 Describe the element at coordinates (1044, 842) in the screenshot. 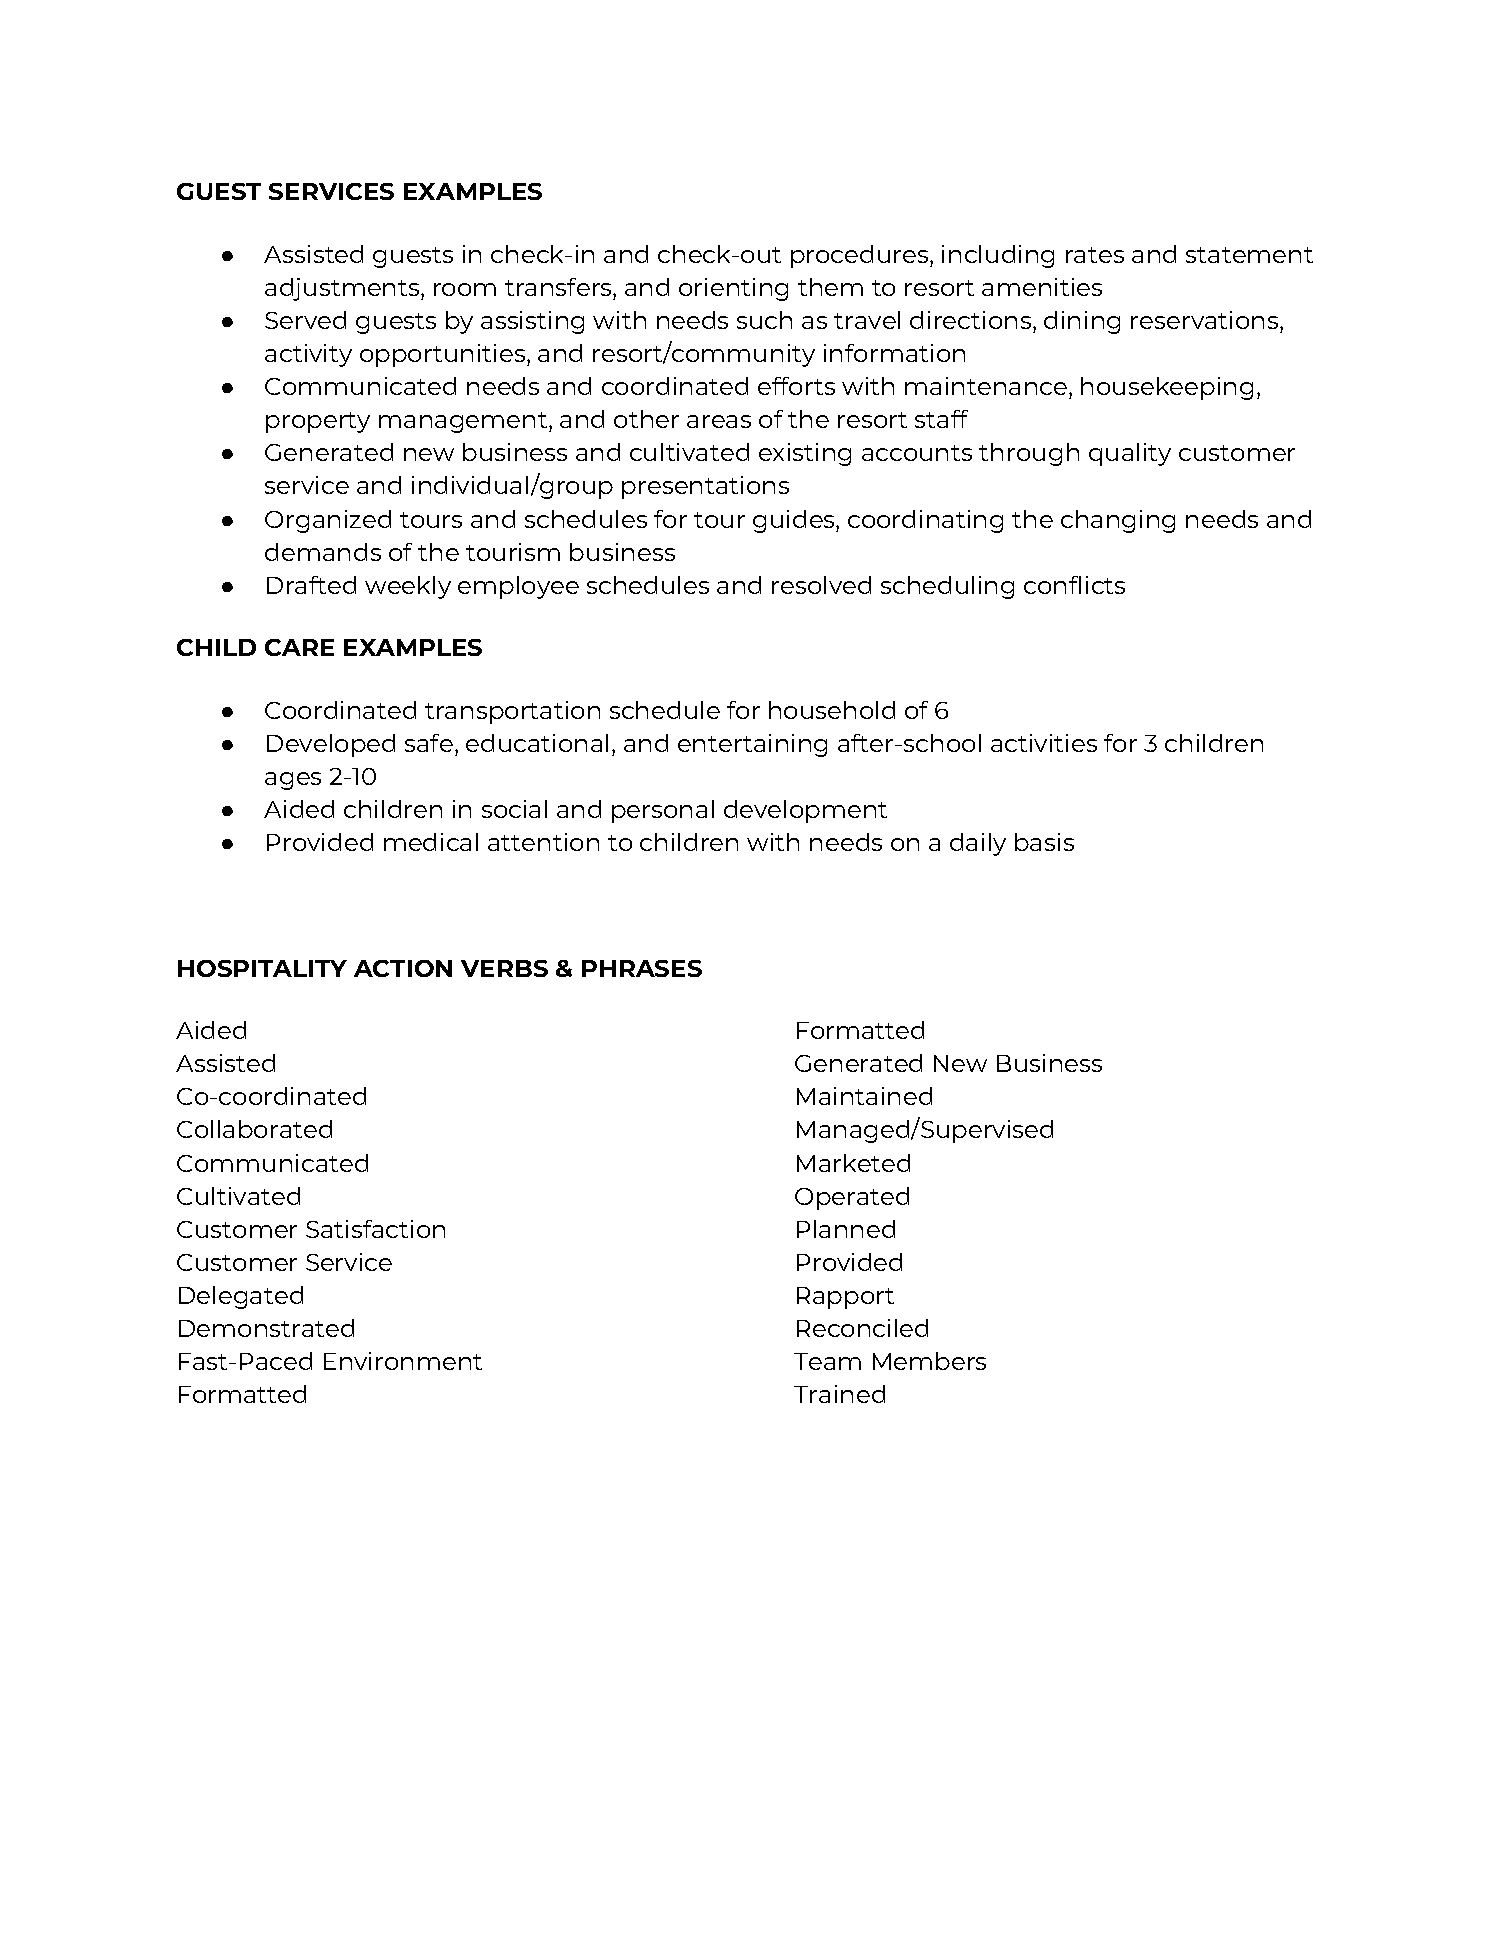

I see `basis` at that location.
